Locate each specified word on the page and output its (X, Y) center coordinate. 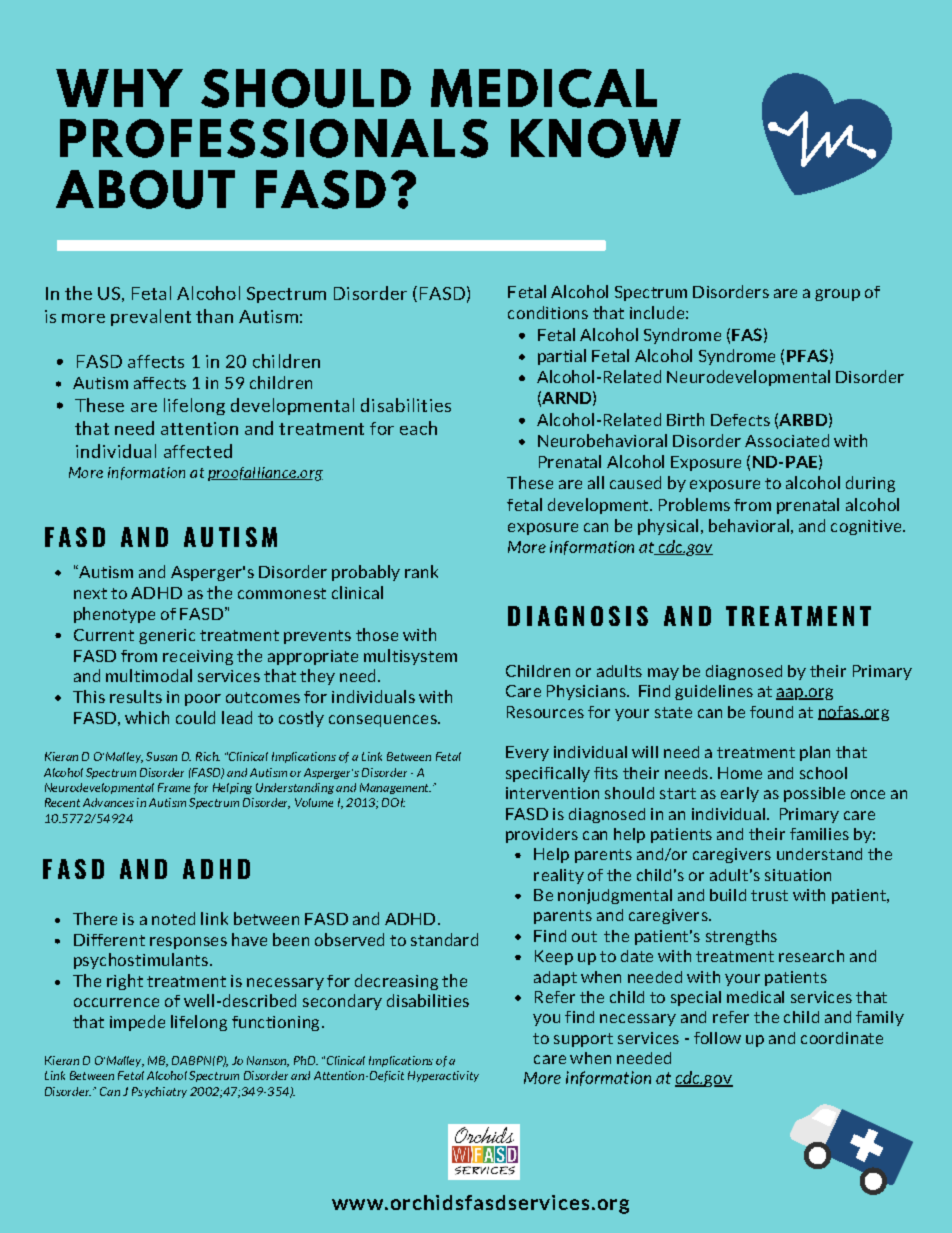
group (837, 295)
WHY (119, 88)
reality (559, 876)
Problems (694, 504)
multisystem (410, 657)
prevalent (151, 317)
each (418, 428)
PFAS (807, 355)
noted (173, 918)
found (771, 712)
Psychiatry (159, 1092)
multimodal (149, 675)
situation (798, 875)
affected (198, 451)
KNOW (596, 138)
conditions (548, 312)
